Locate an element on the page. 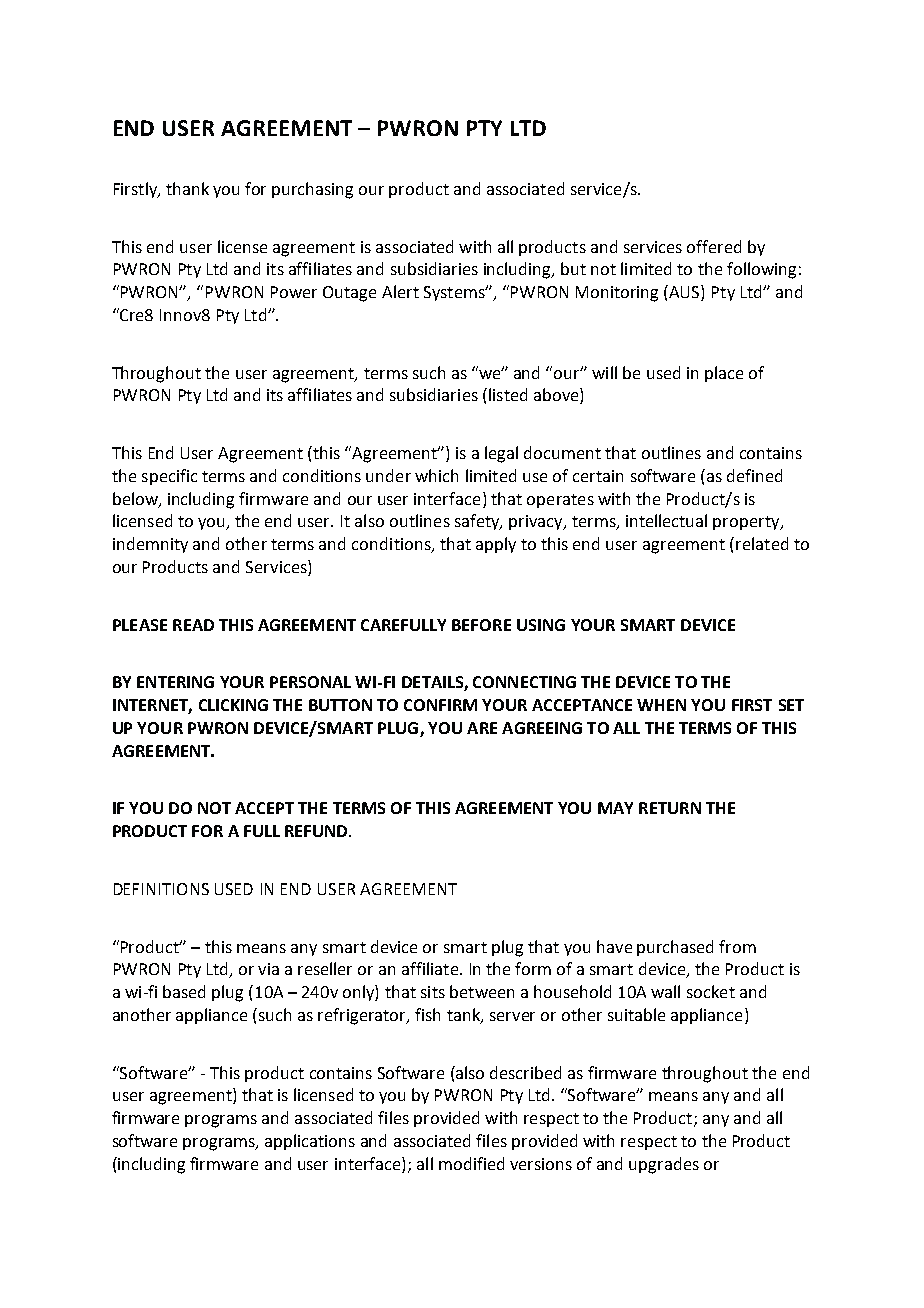 This image has width=924, height=1308. upgrades is located at coordinates (664, 1165).
